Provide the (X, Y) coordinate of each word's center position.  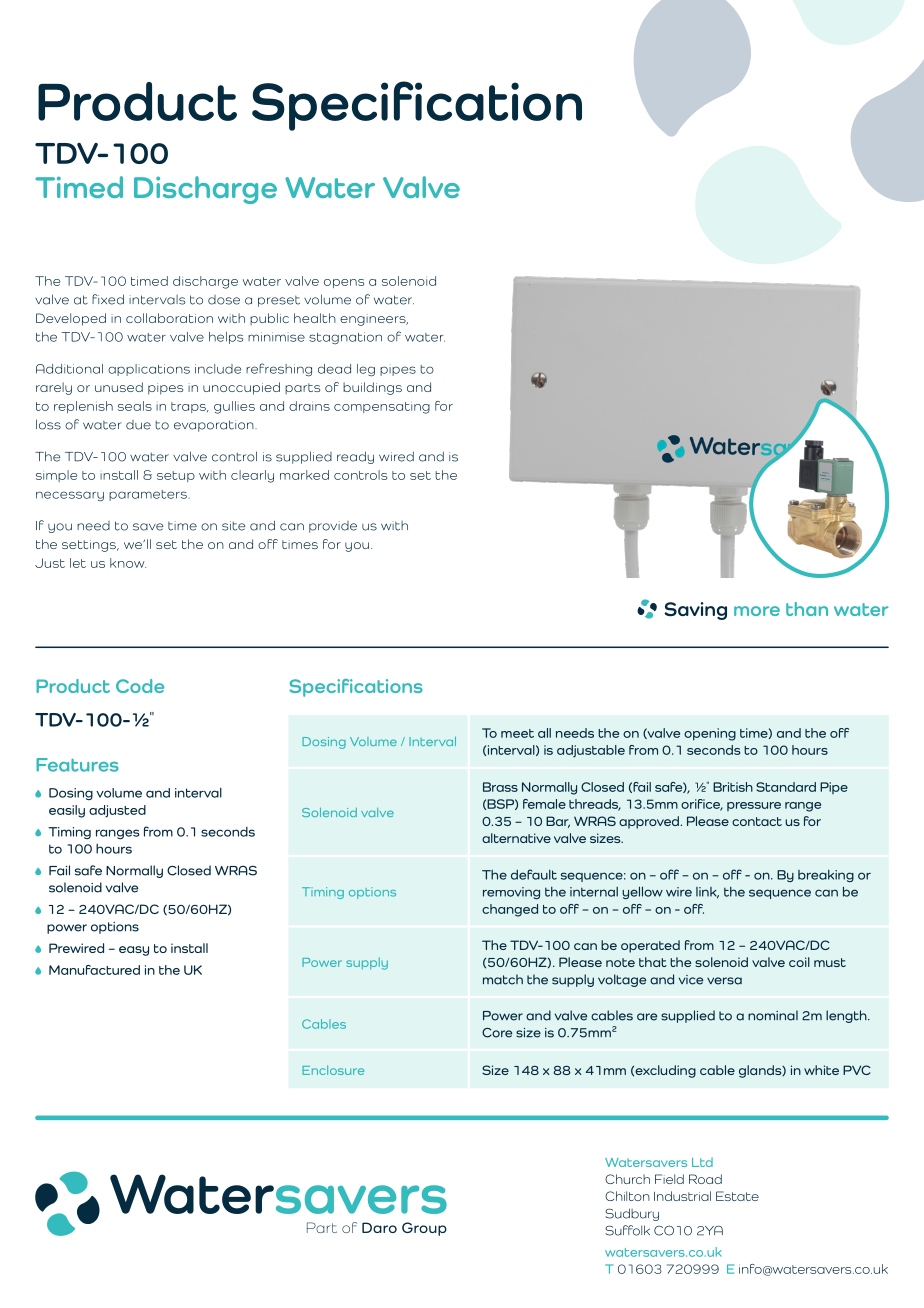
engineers (374, 320)
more (757, 611)
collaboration (169, 318)
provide (333, 527)
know (128, 563)
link (707, 893)
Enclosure (333, 1070)
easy (134, 951)
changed (510, 910)
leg (366, 370)
